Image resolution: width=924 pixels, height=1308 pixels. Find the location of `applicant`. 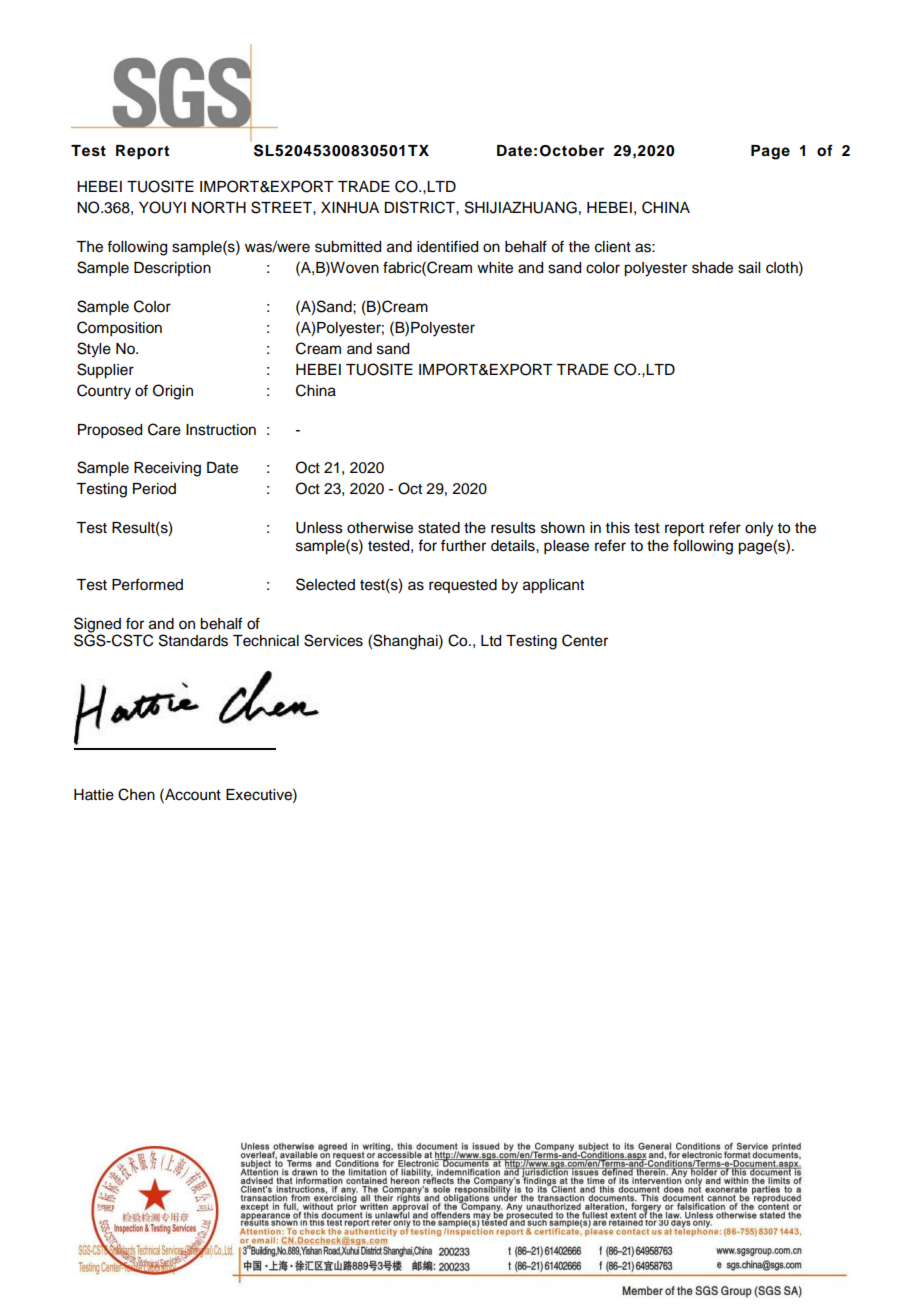

applicant is located at coordinates (553, 586).
